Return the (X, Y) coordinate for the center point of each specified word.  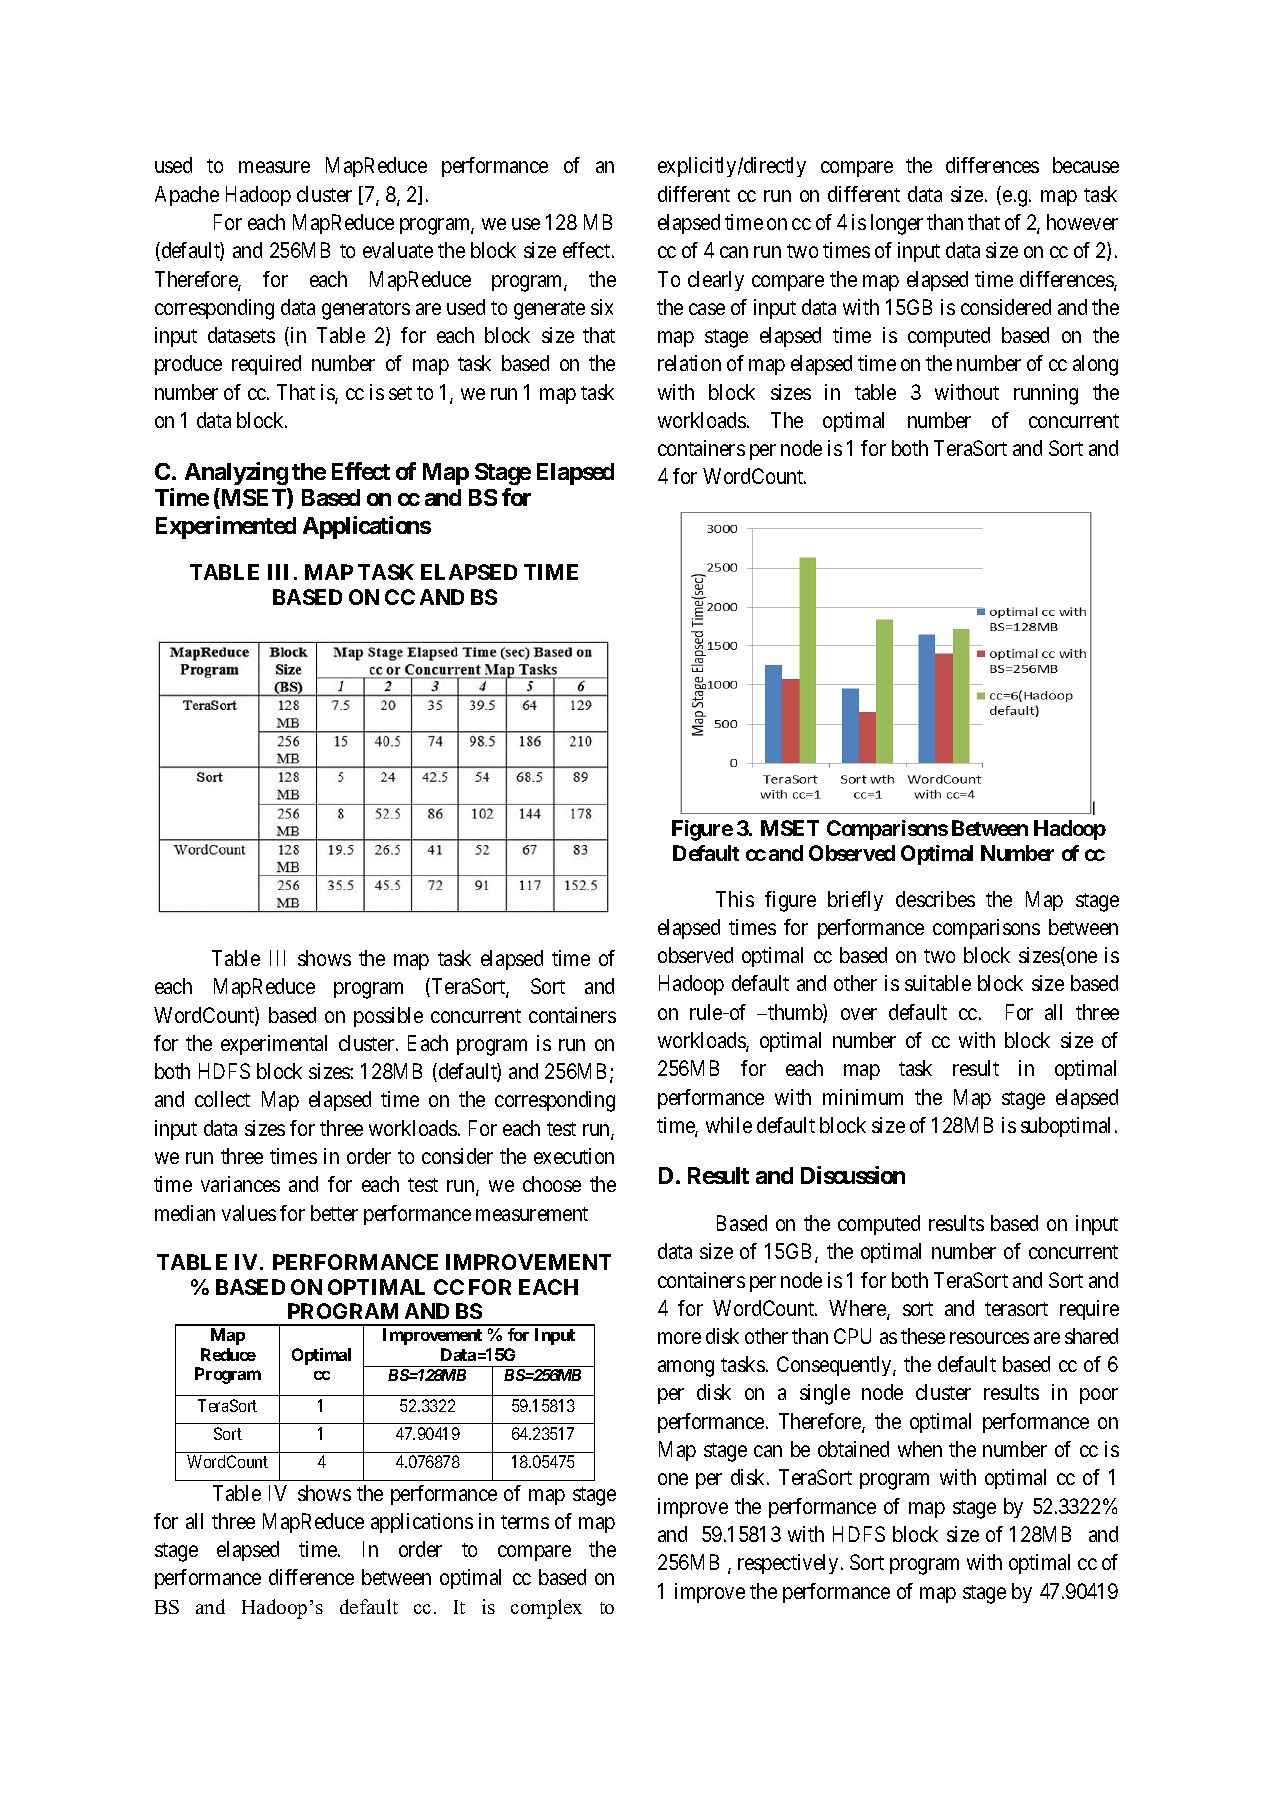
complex (546, 1609)
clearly (716, 281)
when (920, 1449)
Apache (187, 196)
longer (897, 224)
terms (525, 1522)
